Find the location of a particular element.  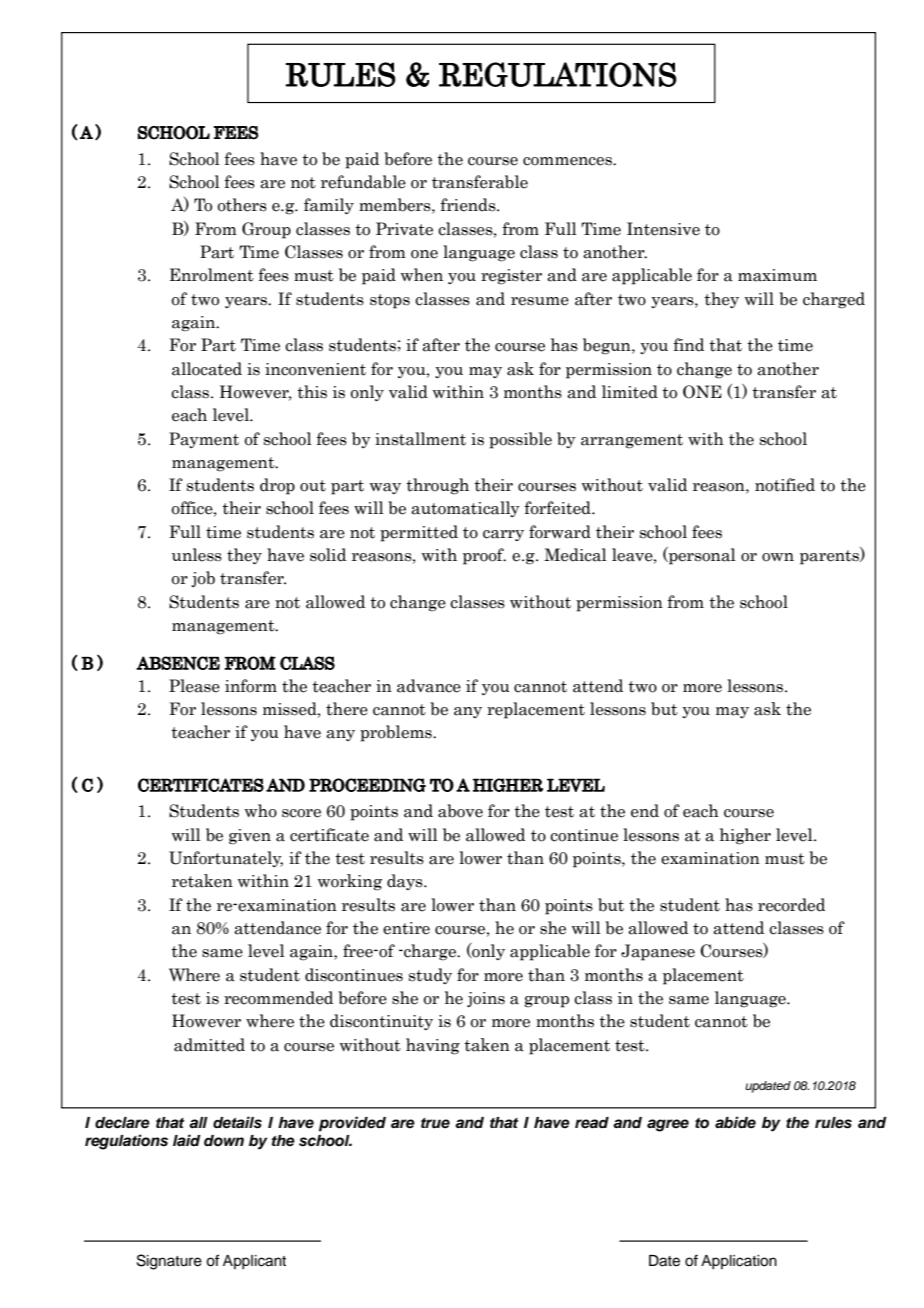

installment is located at coordinates (420, 439).
